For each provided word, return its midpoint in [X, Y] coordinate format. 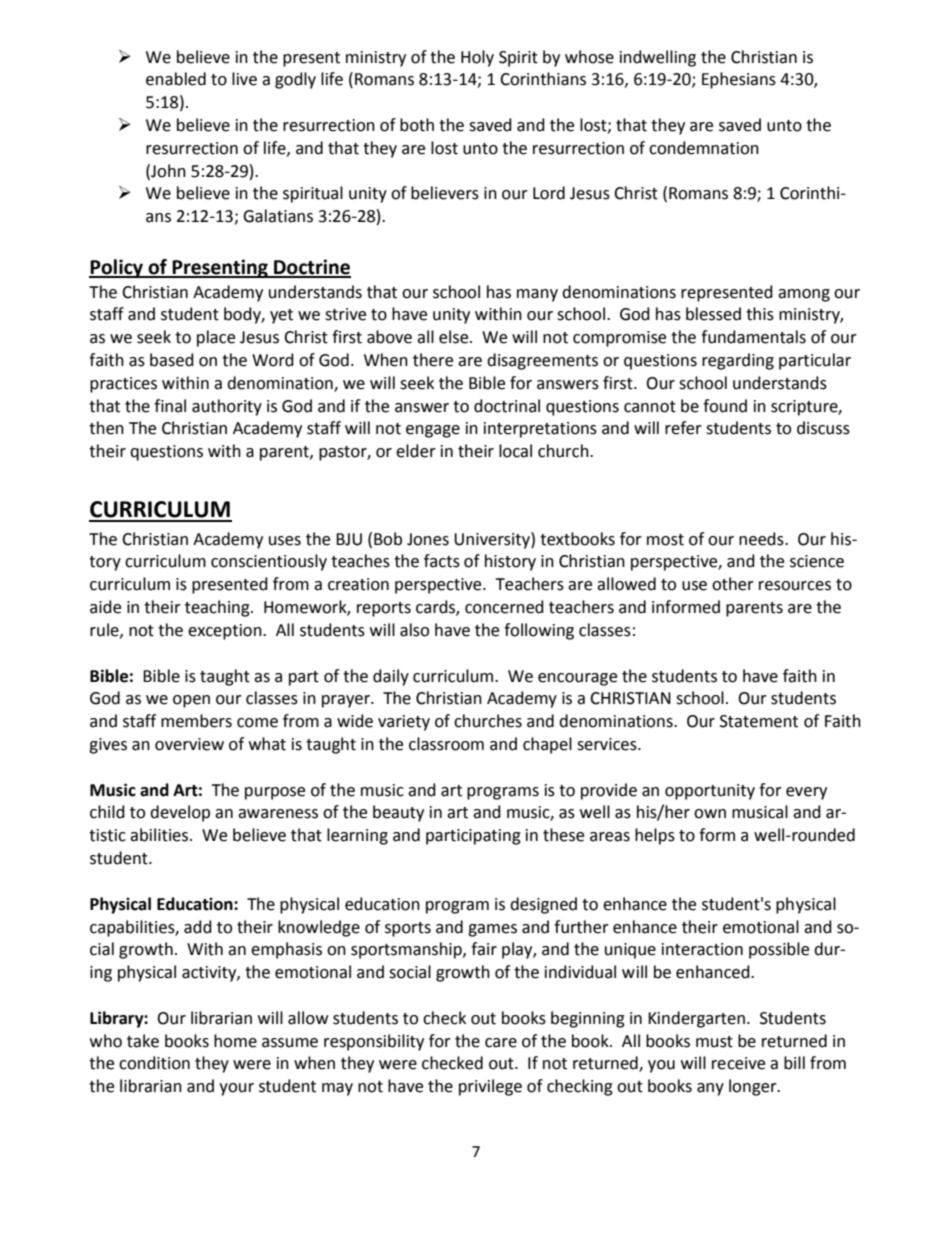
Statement [759, 721]
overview [189, 744]
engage [433, 431]
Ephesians [739, 80]
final [170, 406]
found [725, 406]
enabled [176, 79]
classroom [446, 744]
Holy [477, 58]
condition [154, 1063]
